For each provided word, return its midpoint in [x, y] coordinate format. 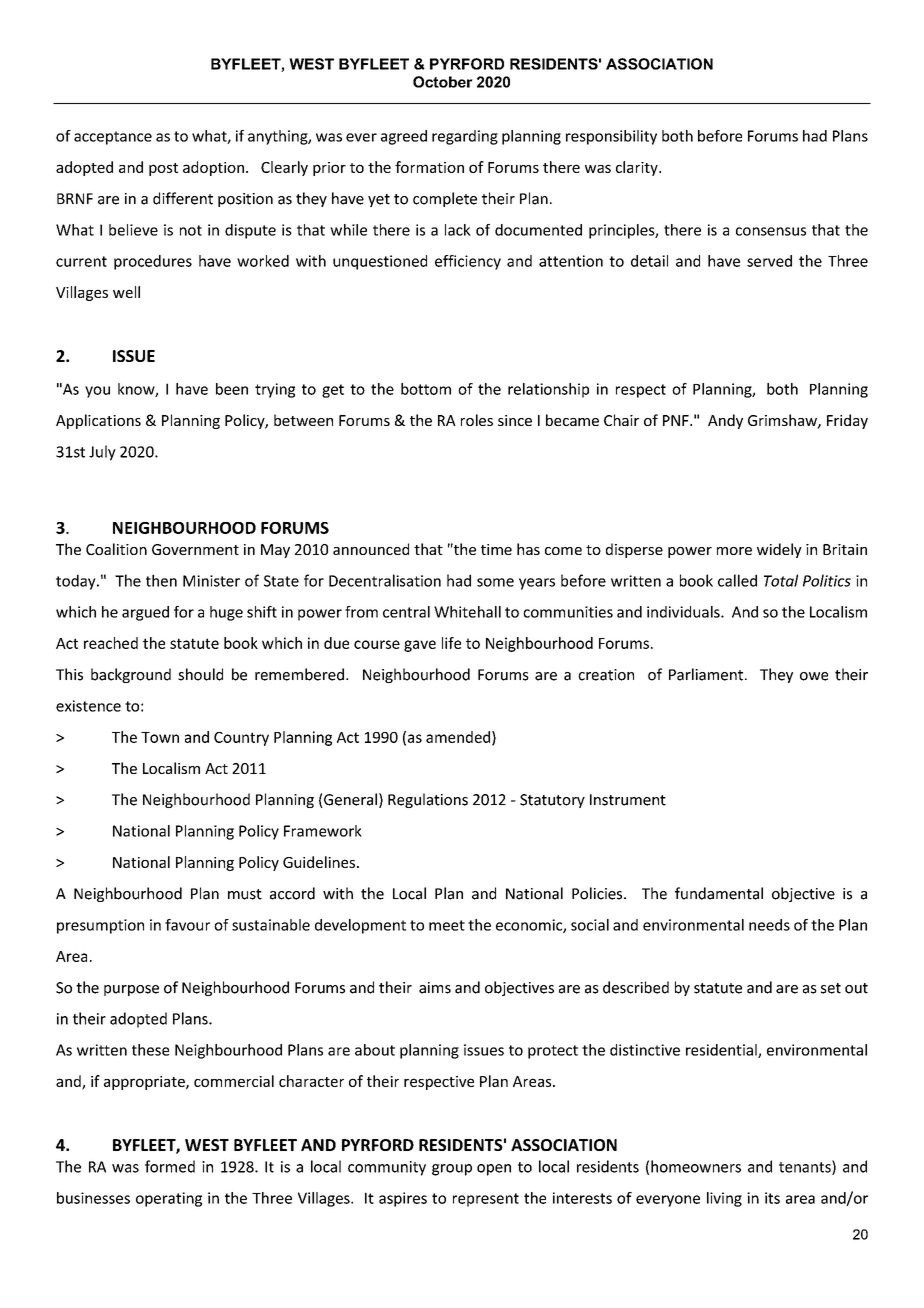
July [102, 453]
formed [170, 1166]
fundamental [719, 893]
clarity [638, 168]
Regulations [428, 800]
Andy [725, 421]
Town [160, 737]
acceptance [113, 138]
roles [477, 420]
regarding [465, 137]
